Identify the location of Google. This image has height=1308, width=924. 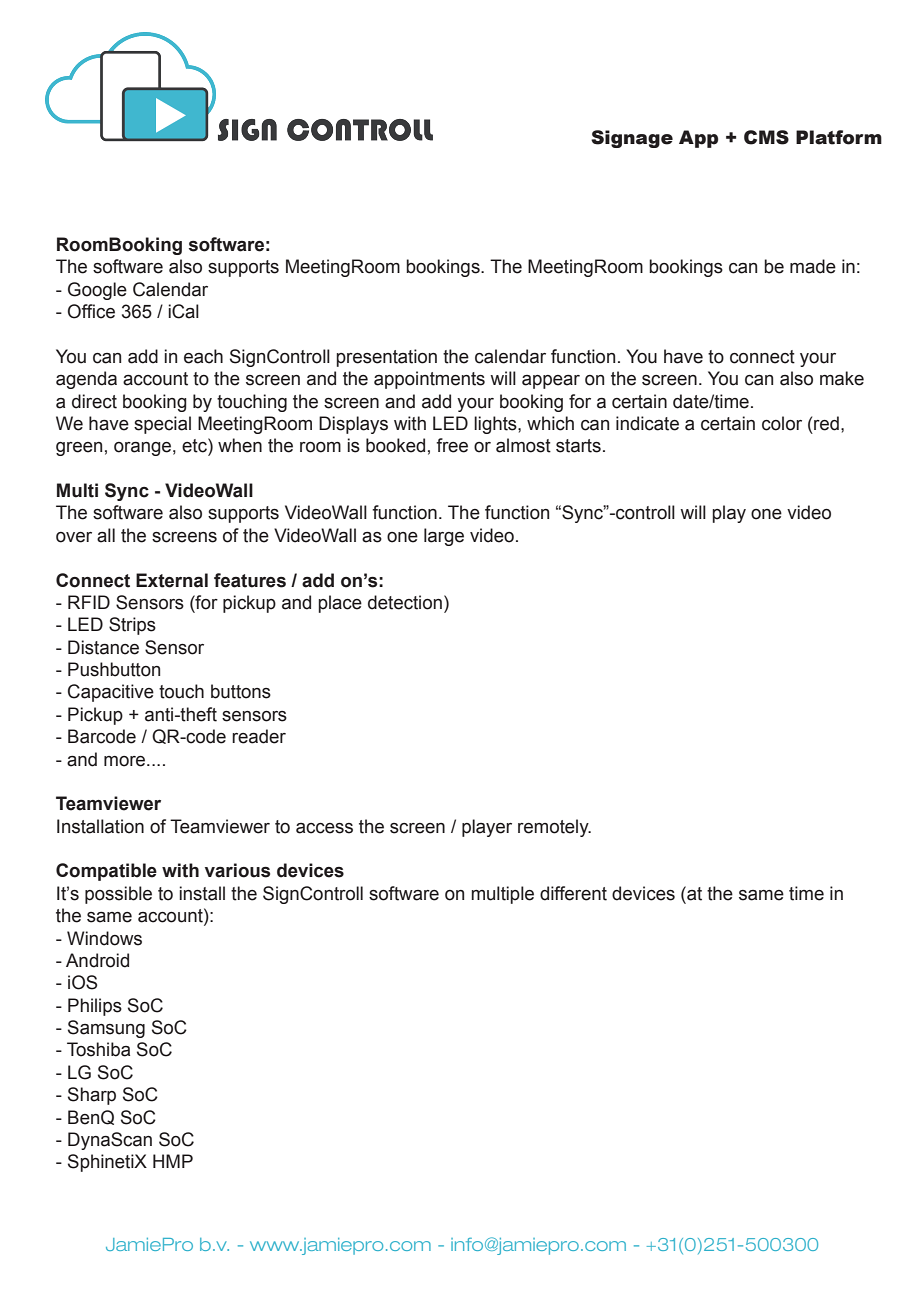
(97, 291).
